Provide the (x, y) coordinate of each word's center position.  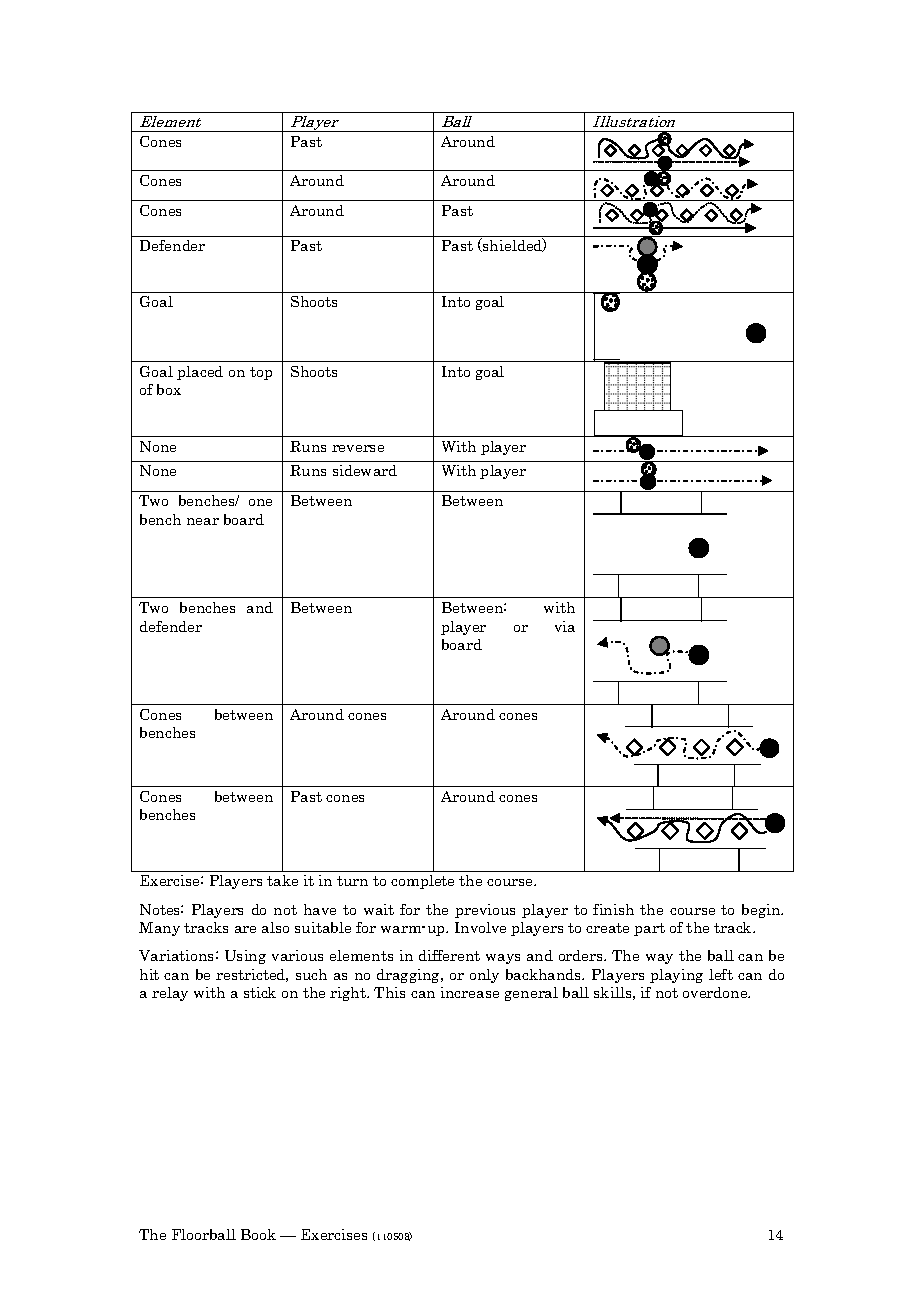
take (282, 880)
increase (470, 992)
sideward (365, 470)
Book (258, 1234)
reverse (358, 448)
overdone (716, 992)
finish (613, 909)
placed (200, 373)
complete (422, 882)
